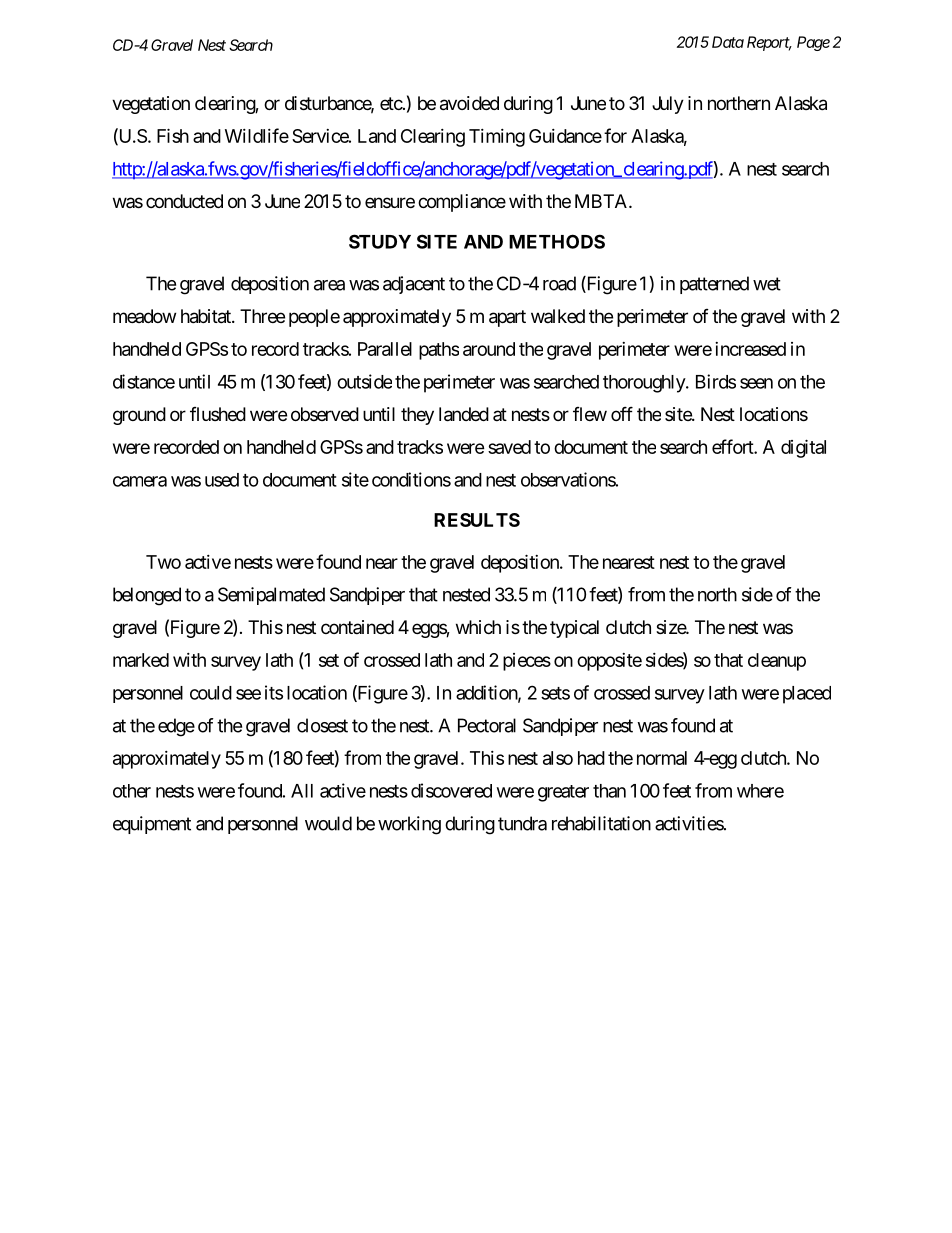 The height and width of the document is (1233, 952). I want to click on compliance, so click(462, 203).
